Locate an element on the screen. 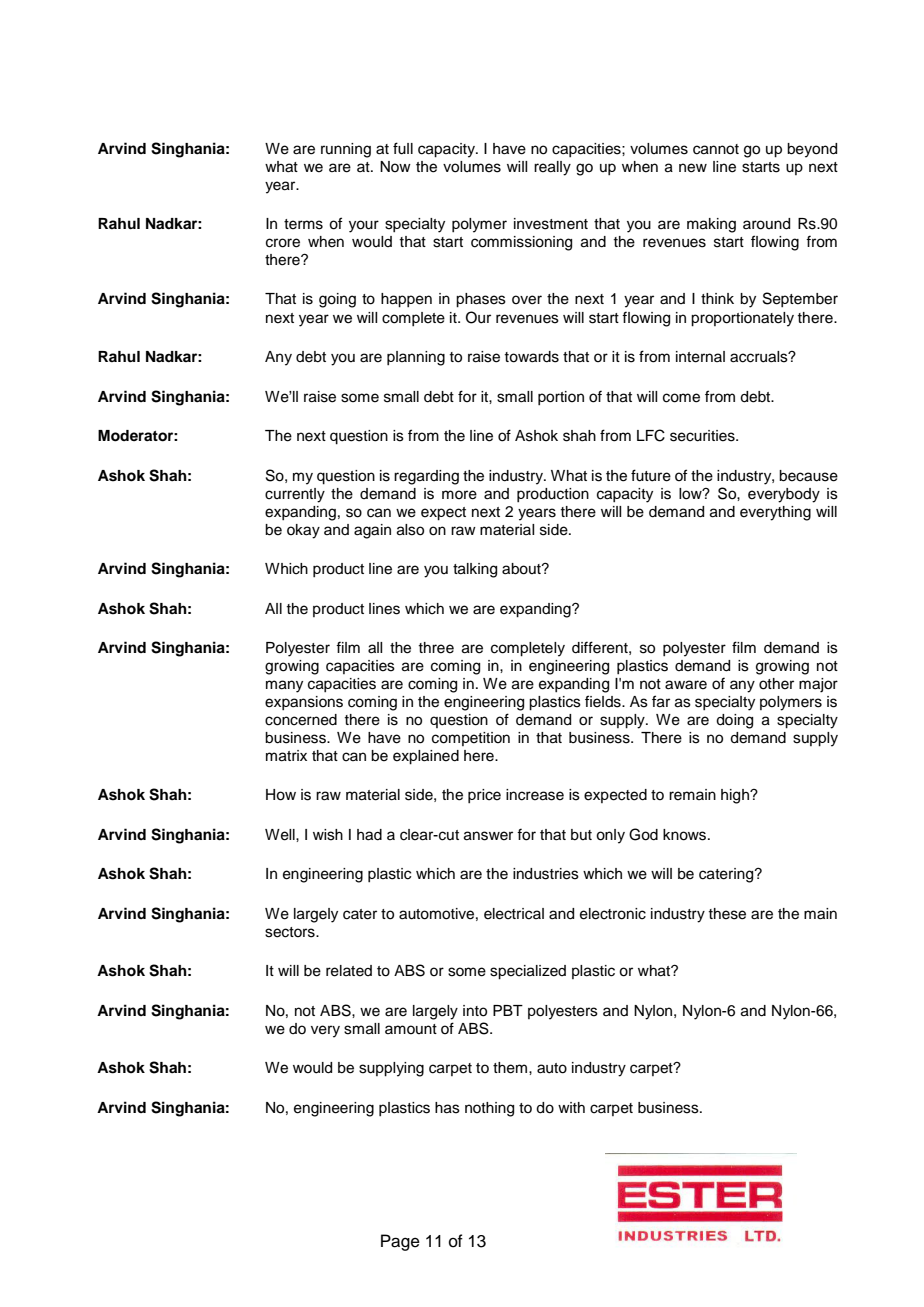 Image resolution: width=924 pixels, height=1307 pixels. industries is located at coordinates (546, 874).
